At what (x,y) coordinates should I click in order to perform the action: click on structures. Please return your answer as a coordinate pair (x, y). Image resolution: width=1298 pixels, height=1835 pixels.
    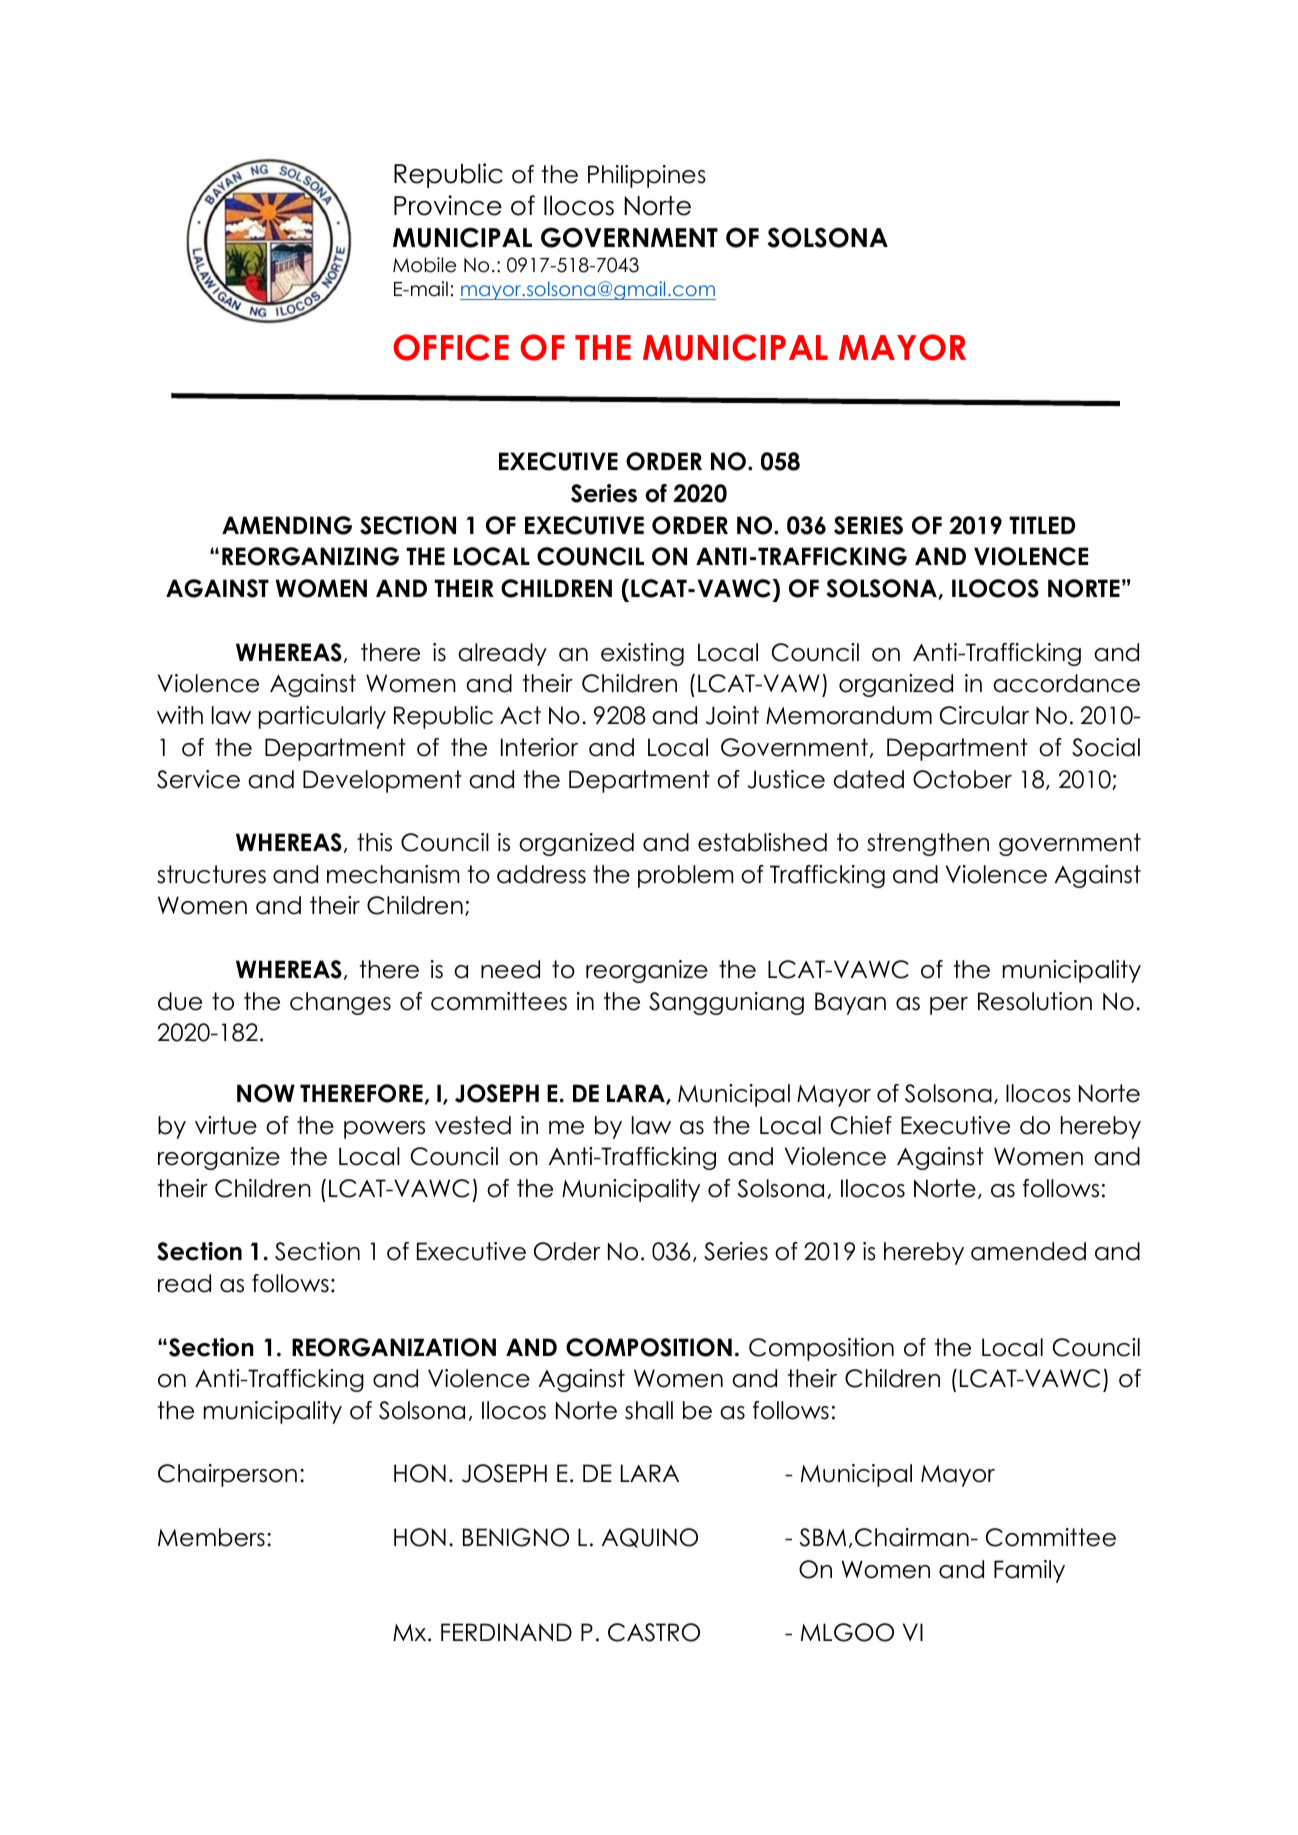
    Looking at the image, I should click on (211, 874).
